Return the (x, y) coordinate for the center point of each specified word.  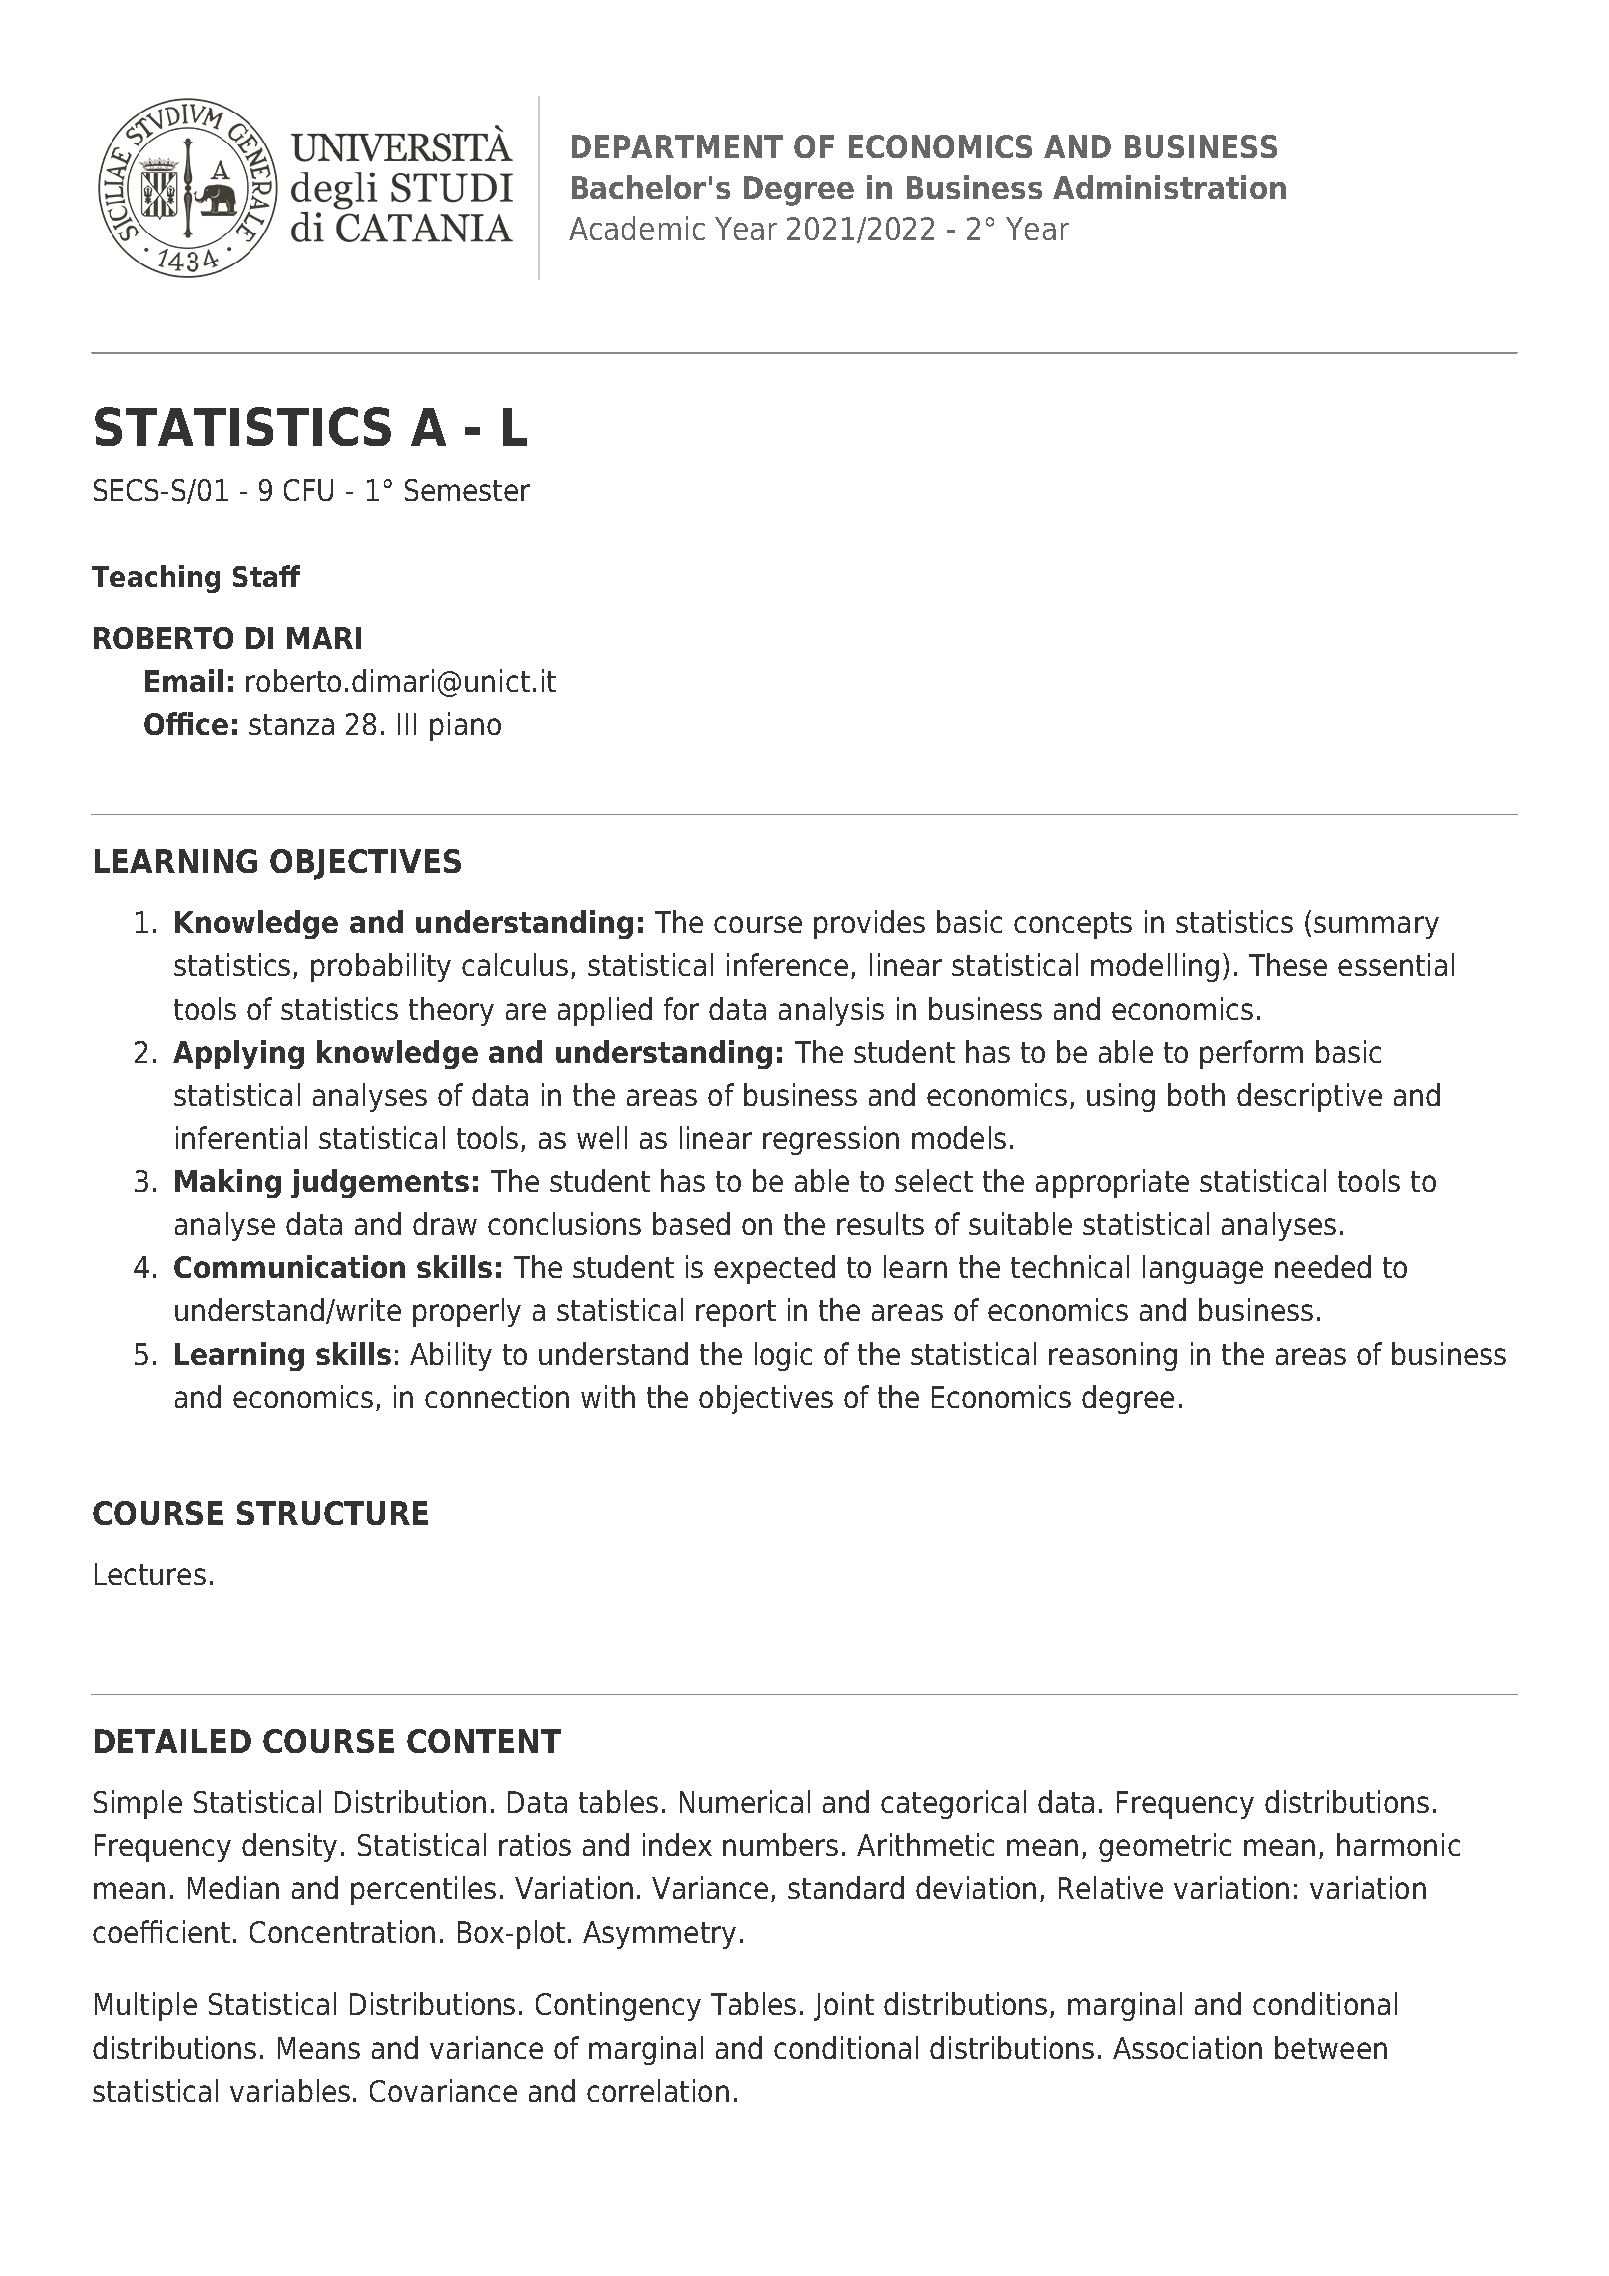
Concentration (342, 1931)
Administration (1169, 187)
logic (783, 1356)
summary (1376, 927)
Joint (844, 2006)
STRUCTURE (332, 1513)
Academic (637, 228)
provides (869, 924)
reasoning (1113, 1356)
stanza (291, 724)
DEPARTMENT (677, 146)
